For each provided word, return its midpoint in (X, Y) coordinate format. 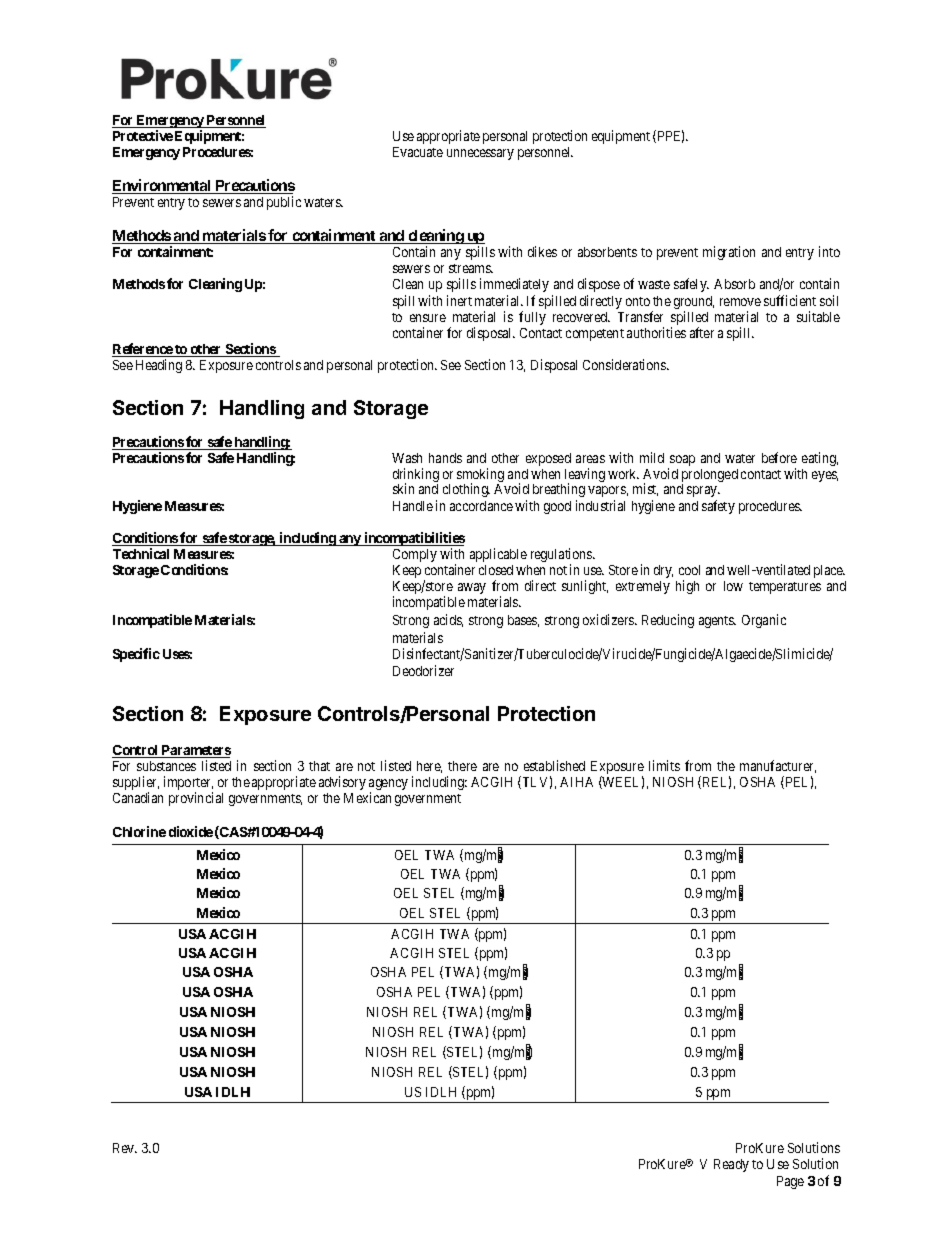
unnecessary (480, 154)
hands (445, 458)
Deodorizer (423, 670)
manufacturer (778, 766)
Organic (764, 621)
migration (729, 253)
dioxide (191, 831)
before (779, 457)
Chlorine (139, 831)
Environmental (163, 186)
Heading (159, 366)
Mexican (367, 797)
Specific (136, 655)
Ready (731, 1165)
